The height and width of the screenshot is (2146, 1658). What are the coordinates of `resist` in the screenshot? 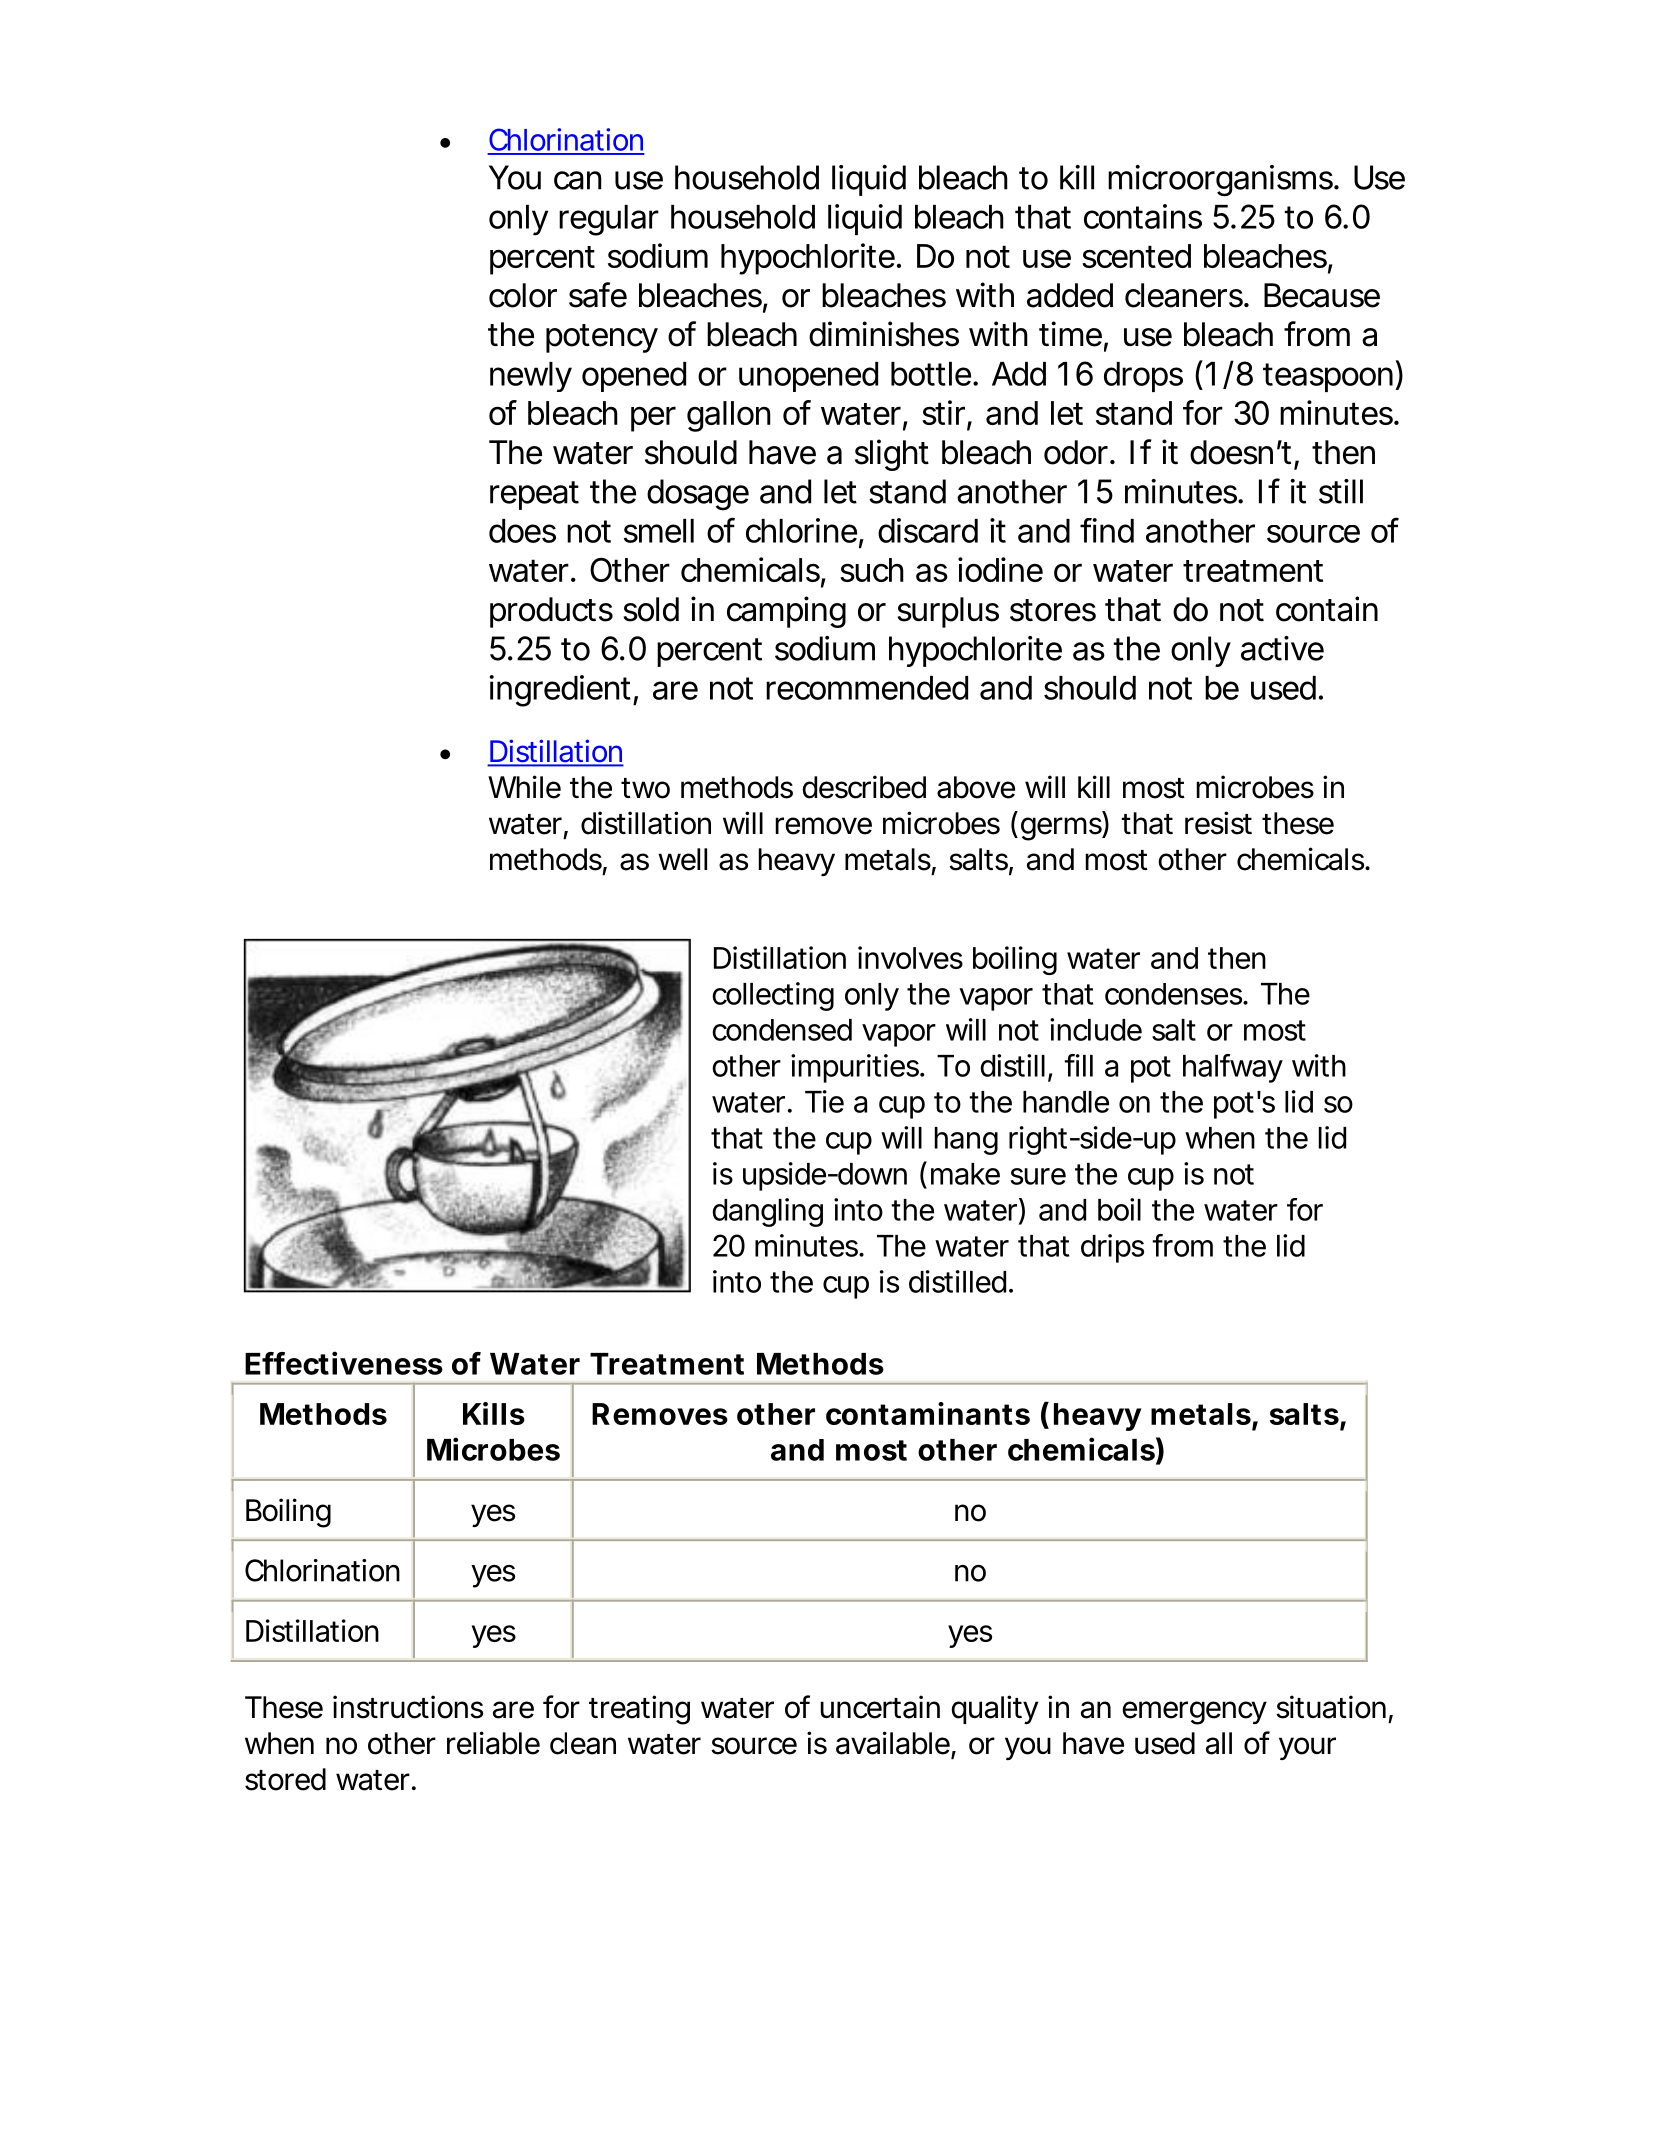 It's located at (1218, 823).
